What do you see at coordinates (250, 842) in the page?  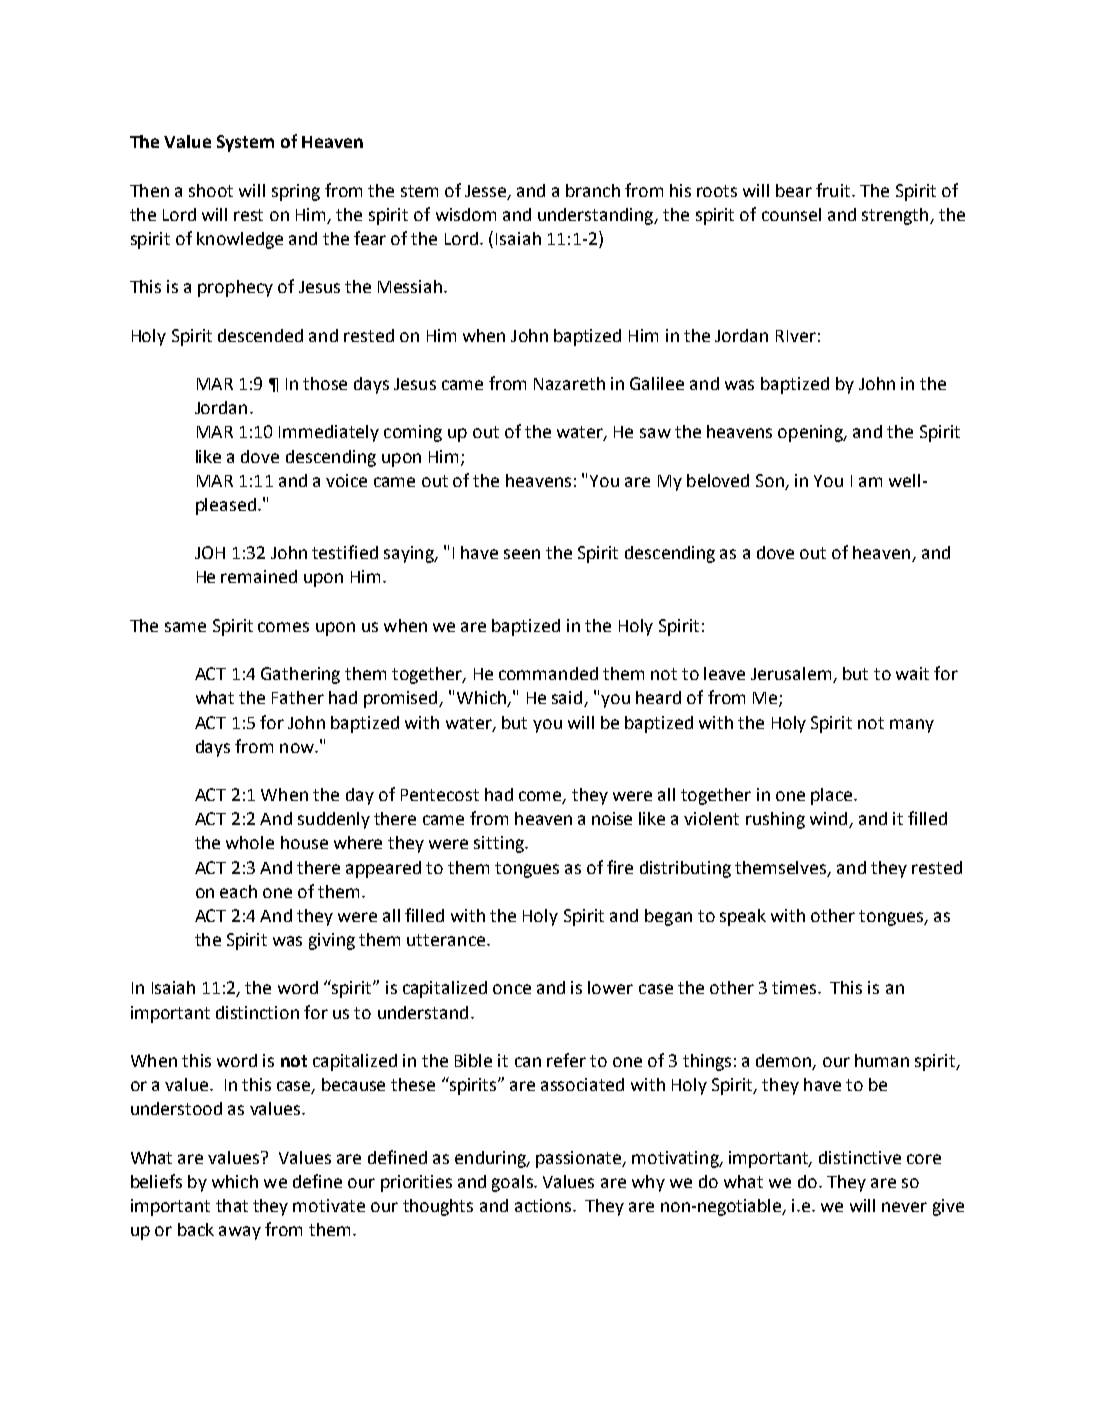 I see `whole` at bounding box center [250, 842].
